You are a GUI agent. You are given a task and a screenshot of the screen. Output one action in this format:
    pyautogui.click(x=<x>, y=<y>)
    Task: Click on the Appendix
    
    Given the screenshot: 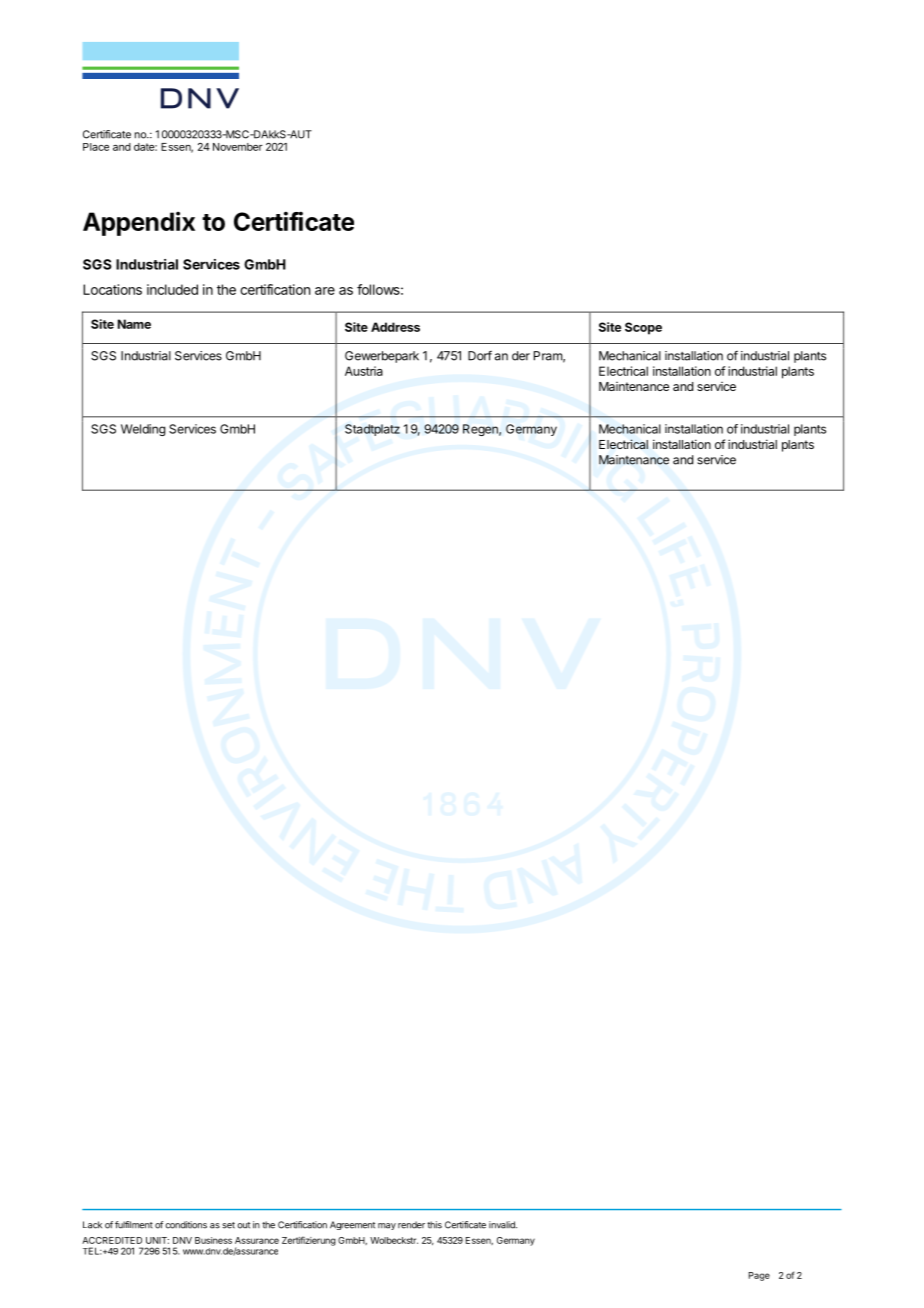 What is the action you would take?
    pyautogui.click(x=139, y=223)
